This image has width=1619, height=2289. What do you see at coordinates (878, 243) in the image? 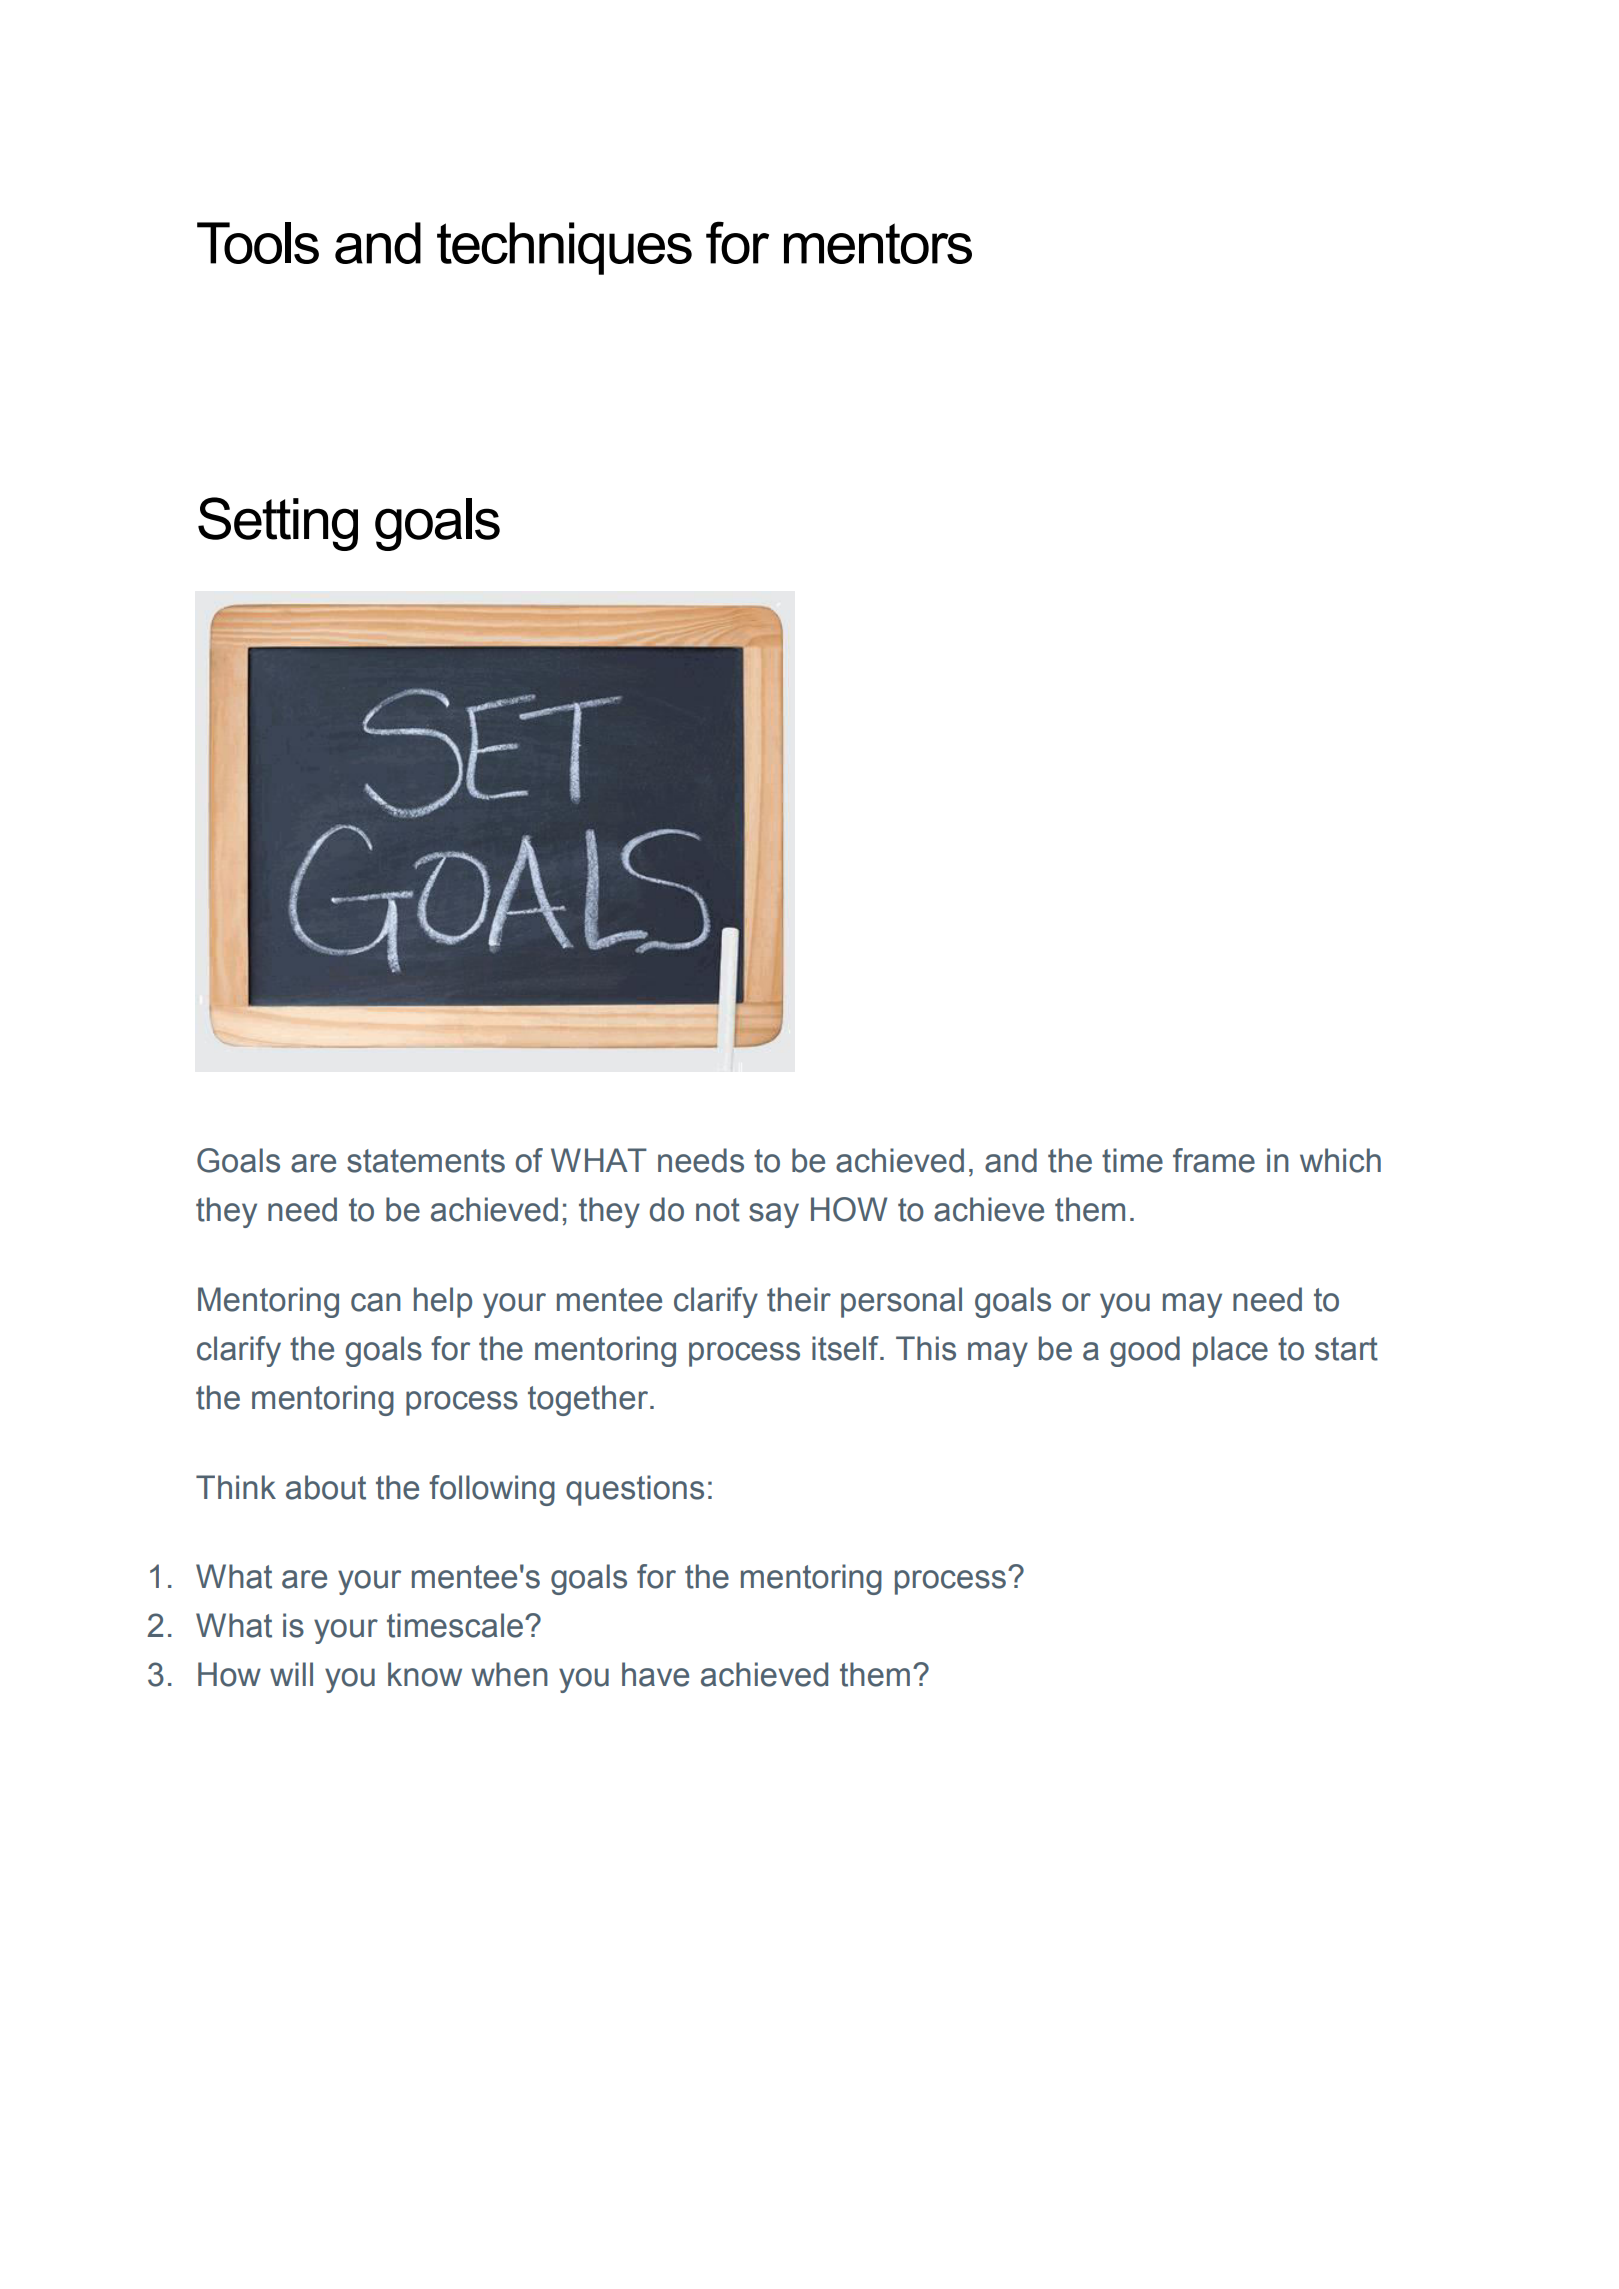
I see `mentors` at bounding box center [878, 243].
